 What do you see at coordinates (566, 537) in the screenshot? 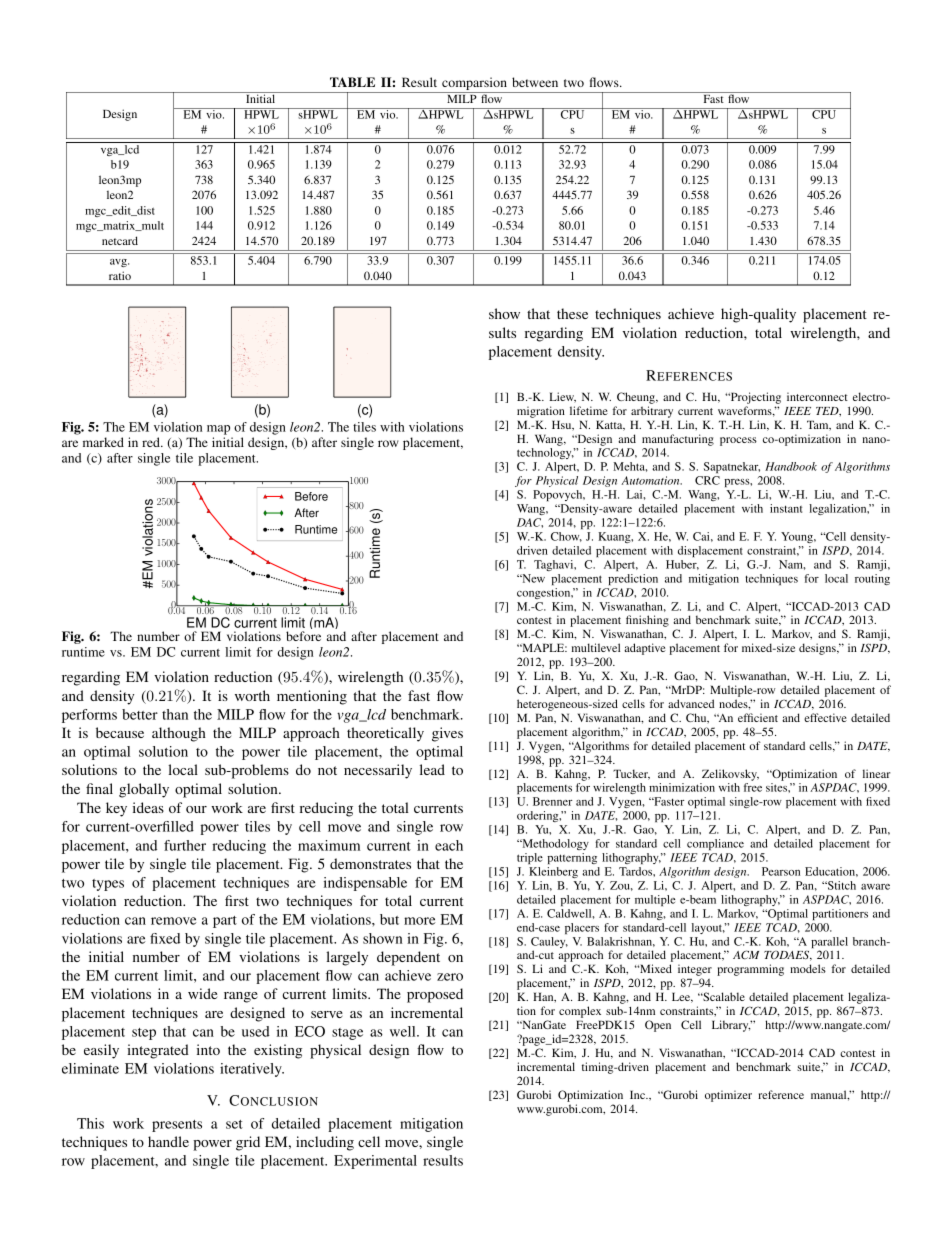
I see `Chow` at bounding box center [566, 537].
